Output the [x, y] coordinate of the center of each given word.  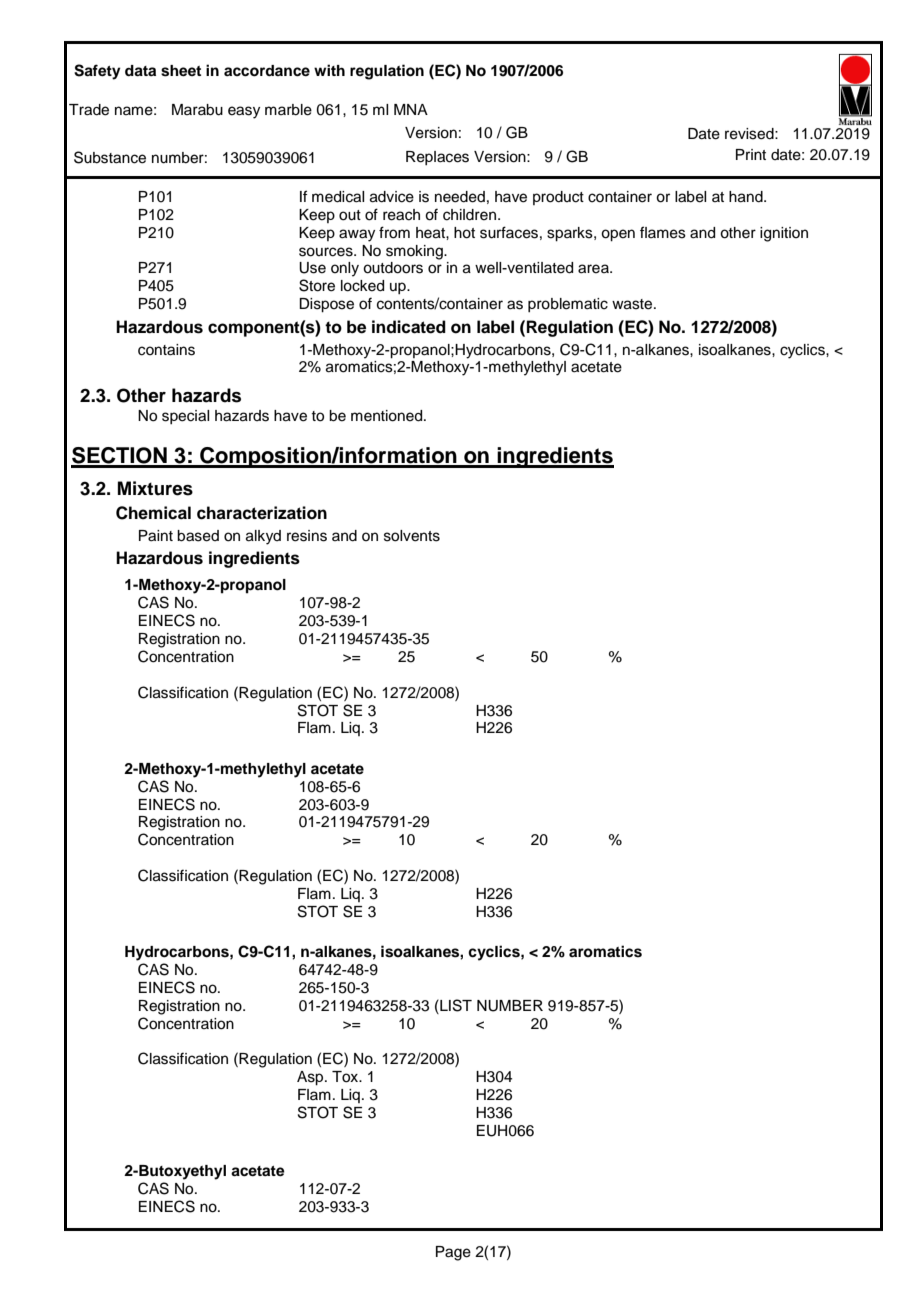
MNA [411, 109]
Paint [156, 536]
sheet [181, 71]
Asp [311, 1078]
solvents [412, 536]
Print [751, 154]
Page [453, 1253]
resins [307, 536]
